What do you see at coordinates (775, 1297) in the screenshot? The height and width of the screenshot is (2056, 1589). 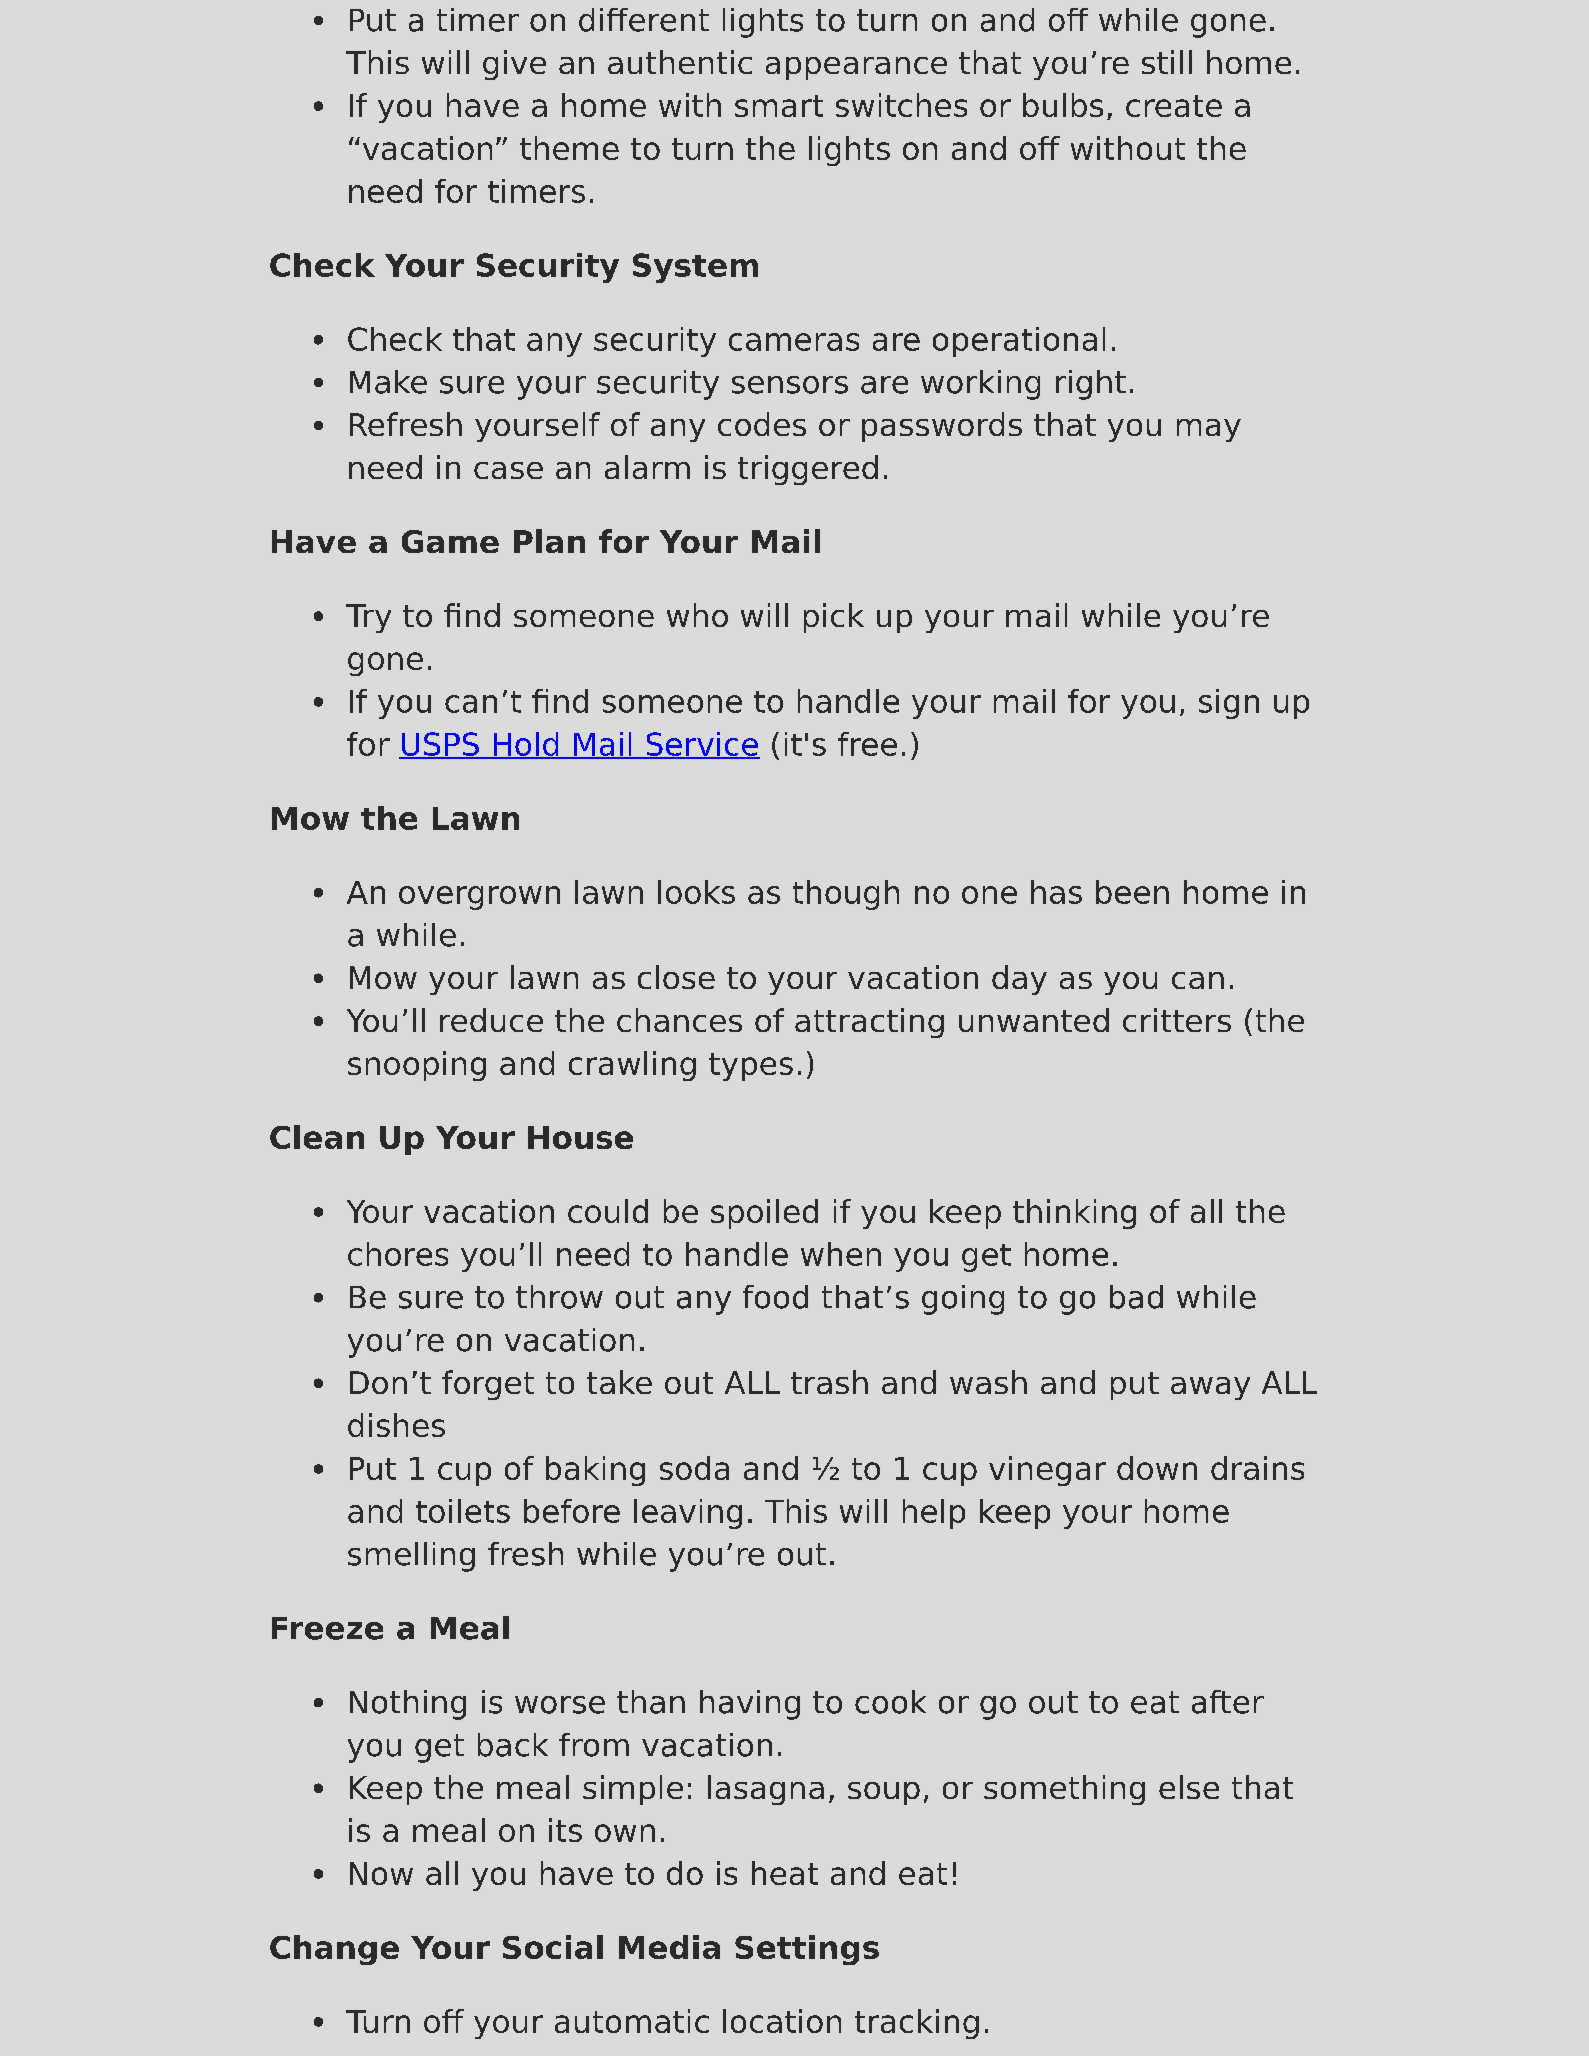 I see `food` at bounding box center [775, 1297].
